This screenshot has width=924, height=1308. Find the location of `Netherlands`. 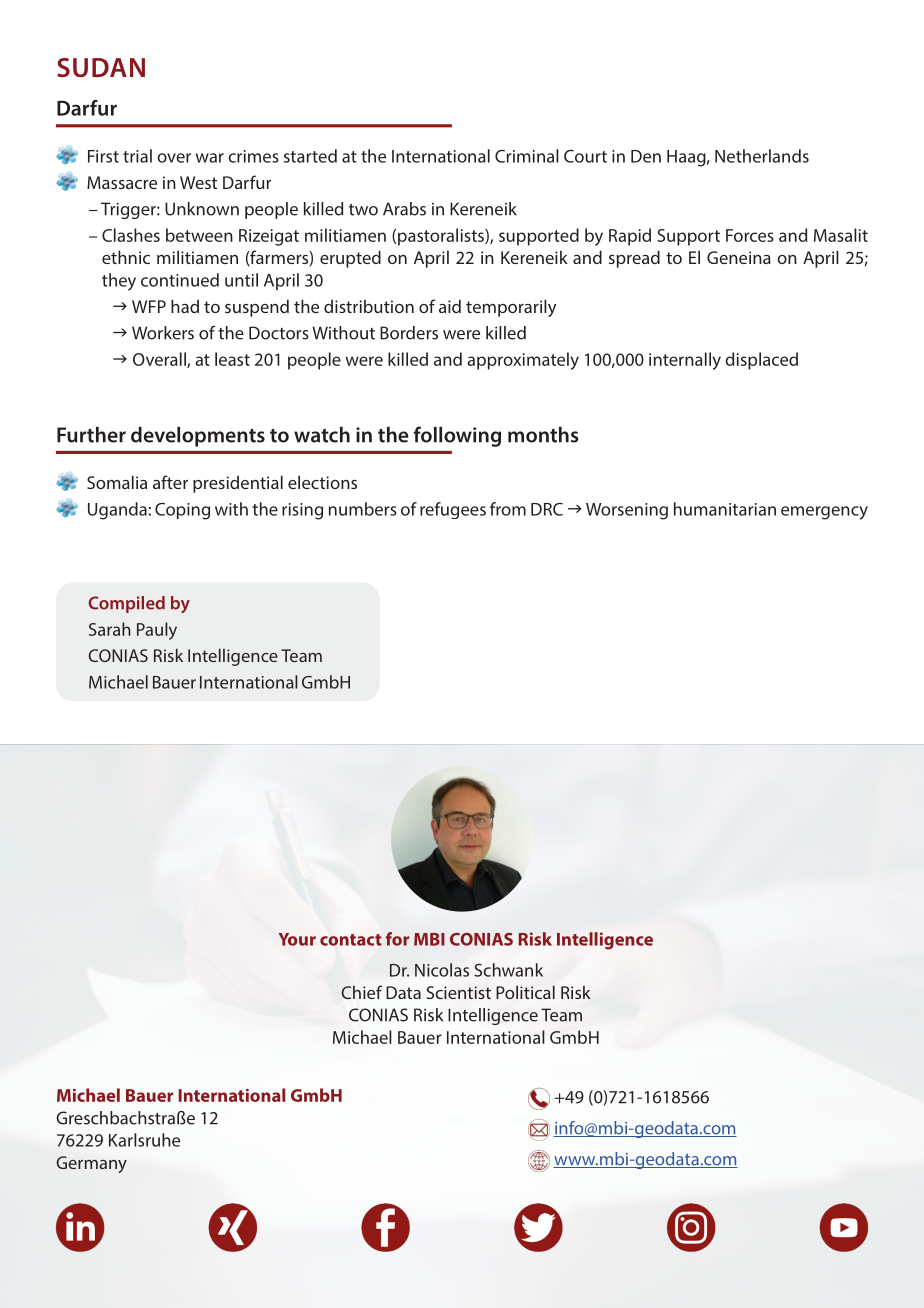

Netherlands is located at coordinates (762, 156).
